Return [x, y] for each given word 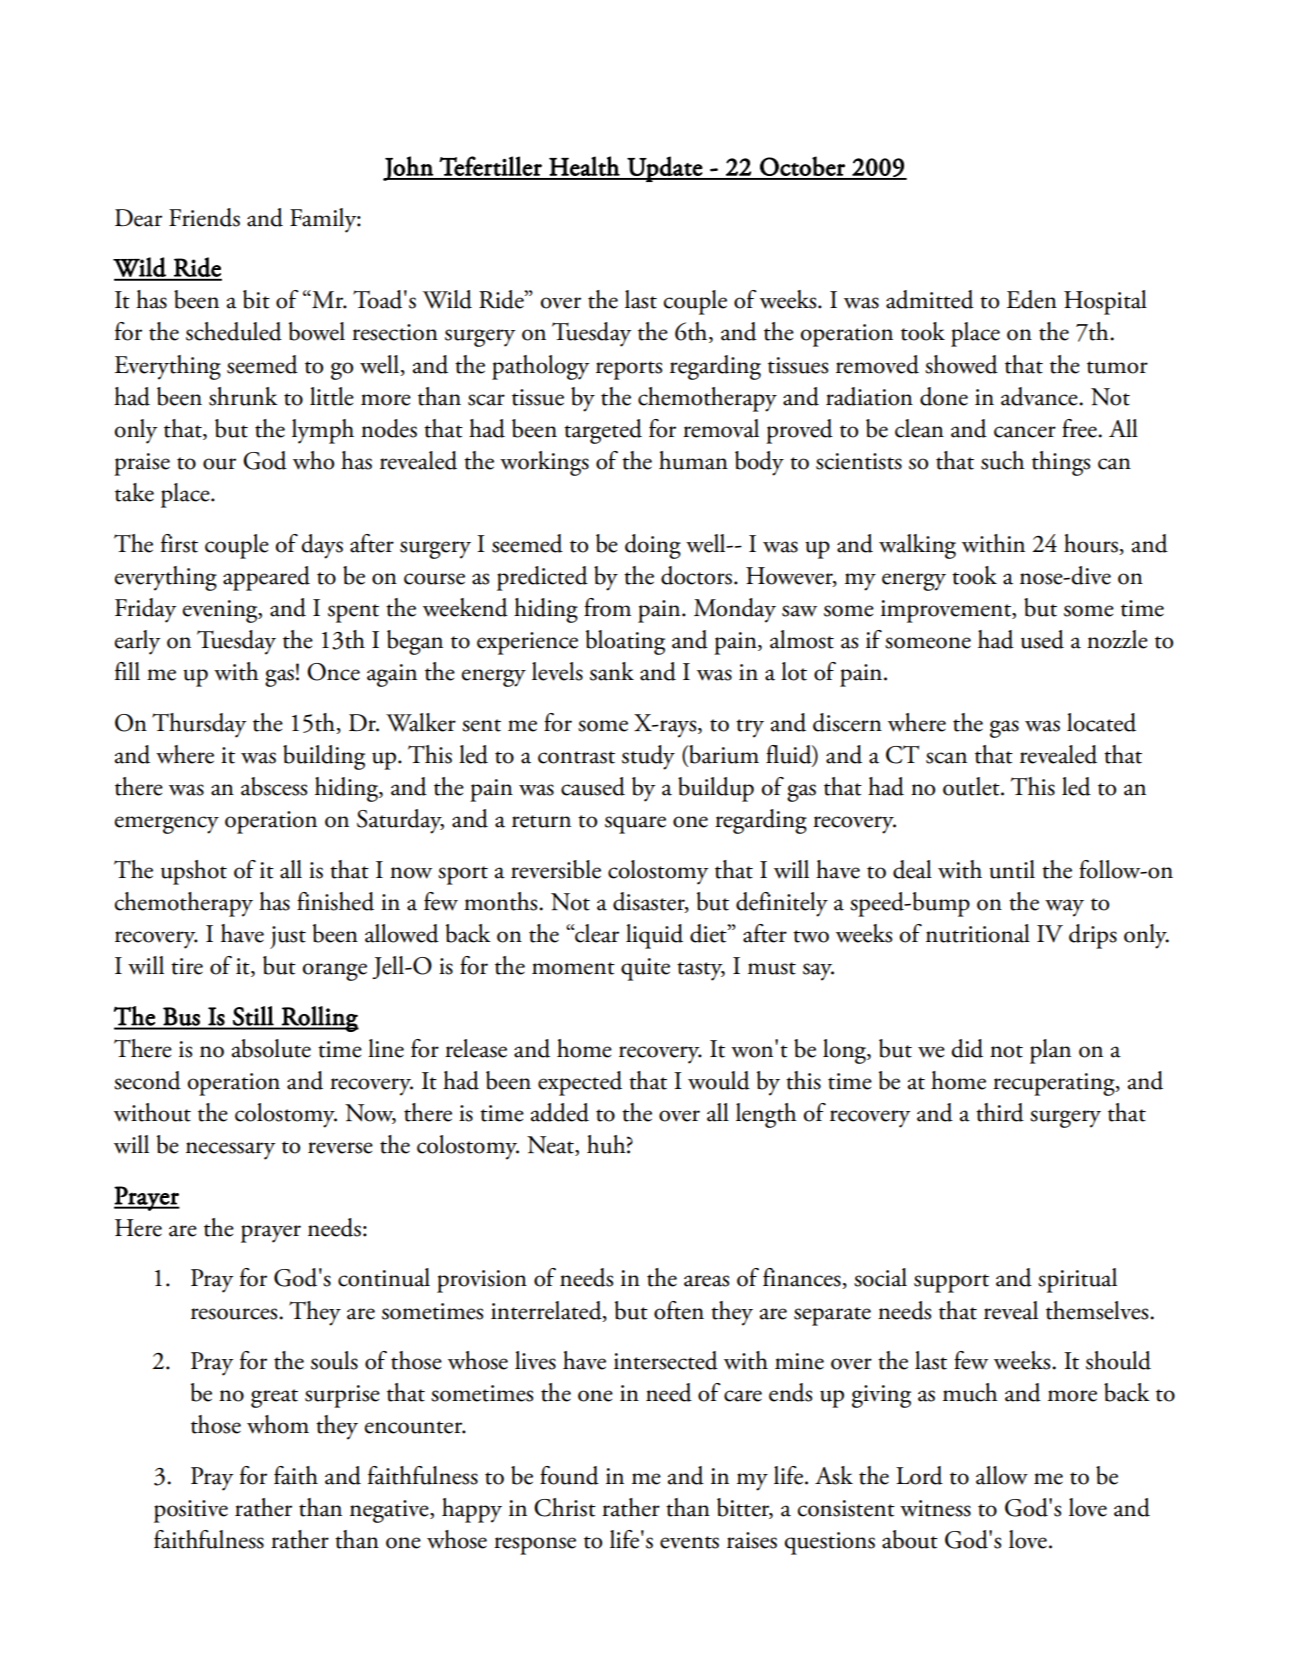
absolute [271, 1048]
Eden [1032, 299]
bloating [625, 642]
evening [221, 611]
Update [664, 169]
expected [580, 1083]
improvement [947, 611]
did [967, 1048]
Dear [138, 218]
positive [191, 1511]
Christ [565, 1507]
